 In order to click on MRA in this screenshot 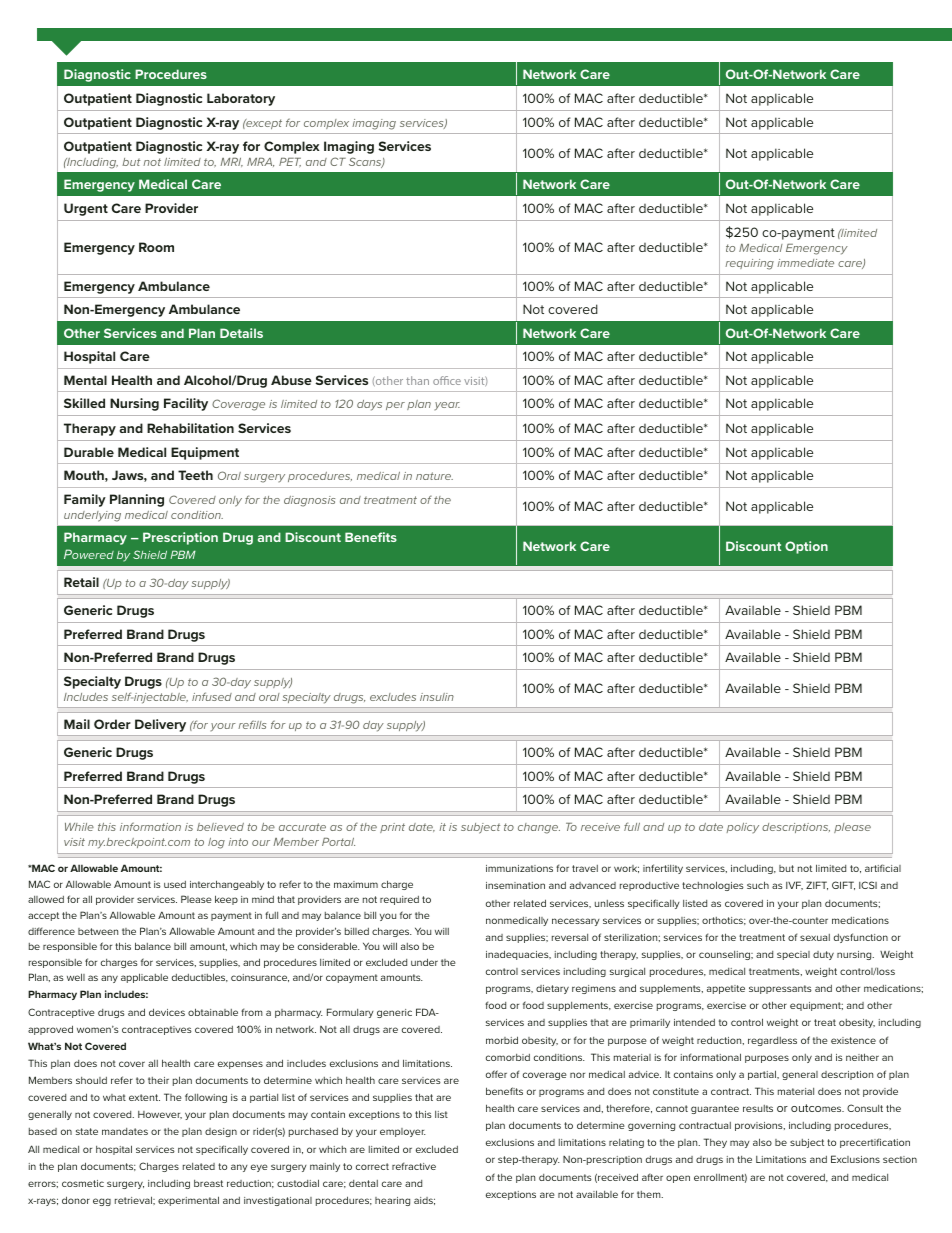, I will do `click(260, 162)`.
